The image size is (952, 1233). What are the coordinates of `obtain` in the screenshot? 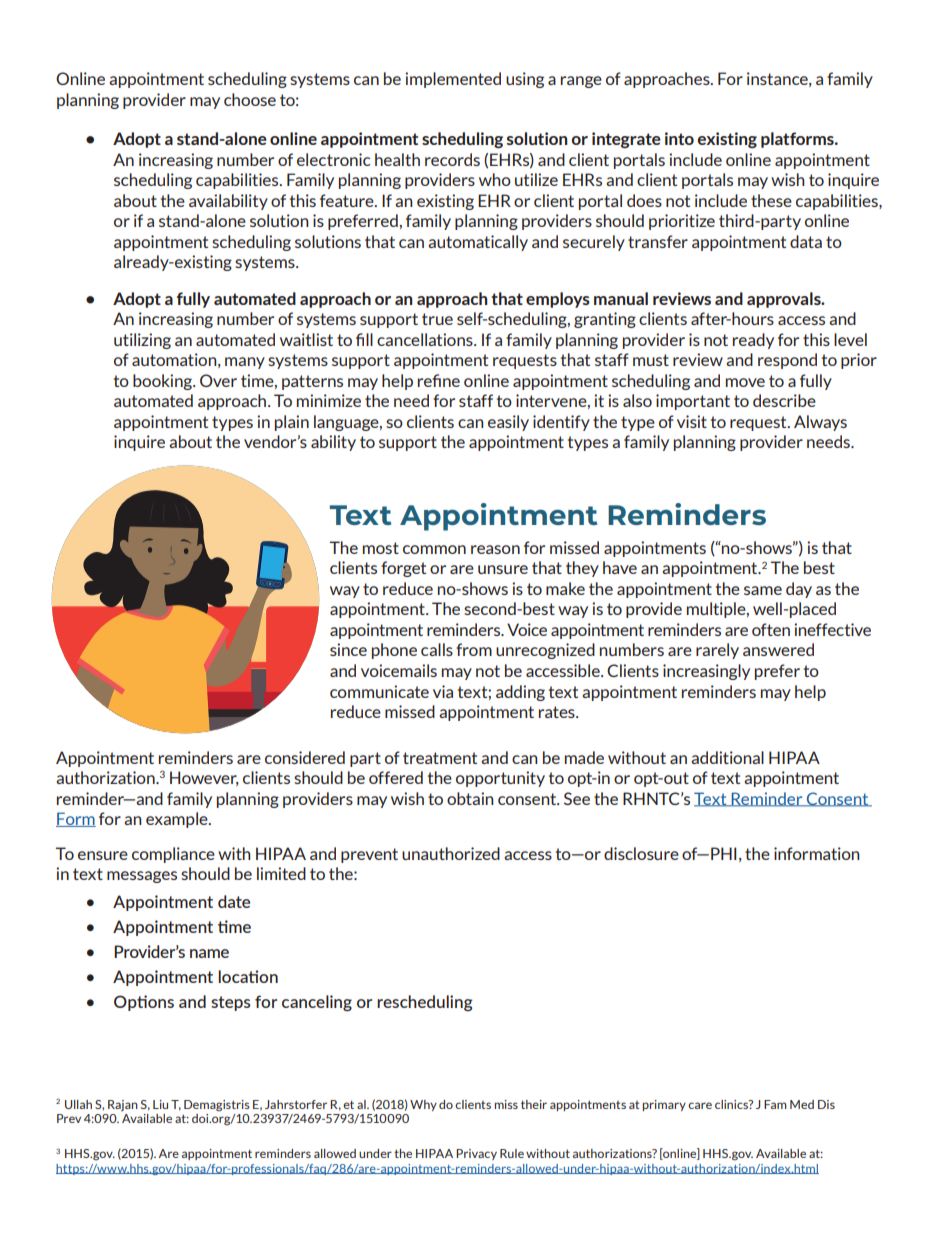 It's located at (470, 798).
